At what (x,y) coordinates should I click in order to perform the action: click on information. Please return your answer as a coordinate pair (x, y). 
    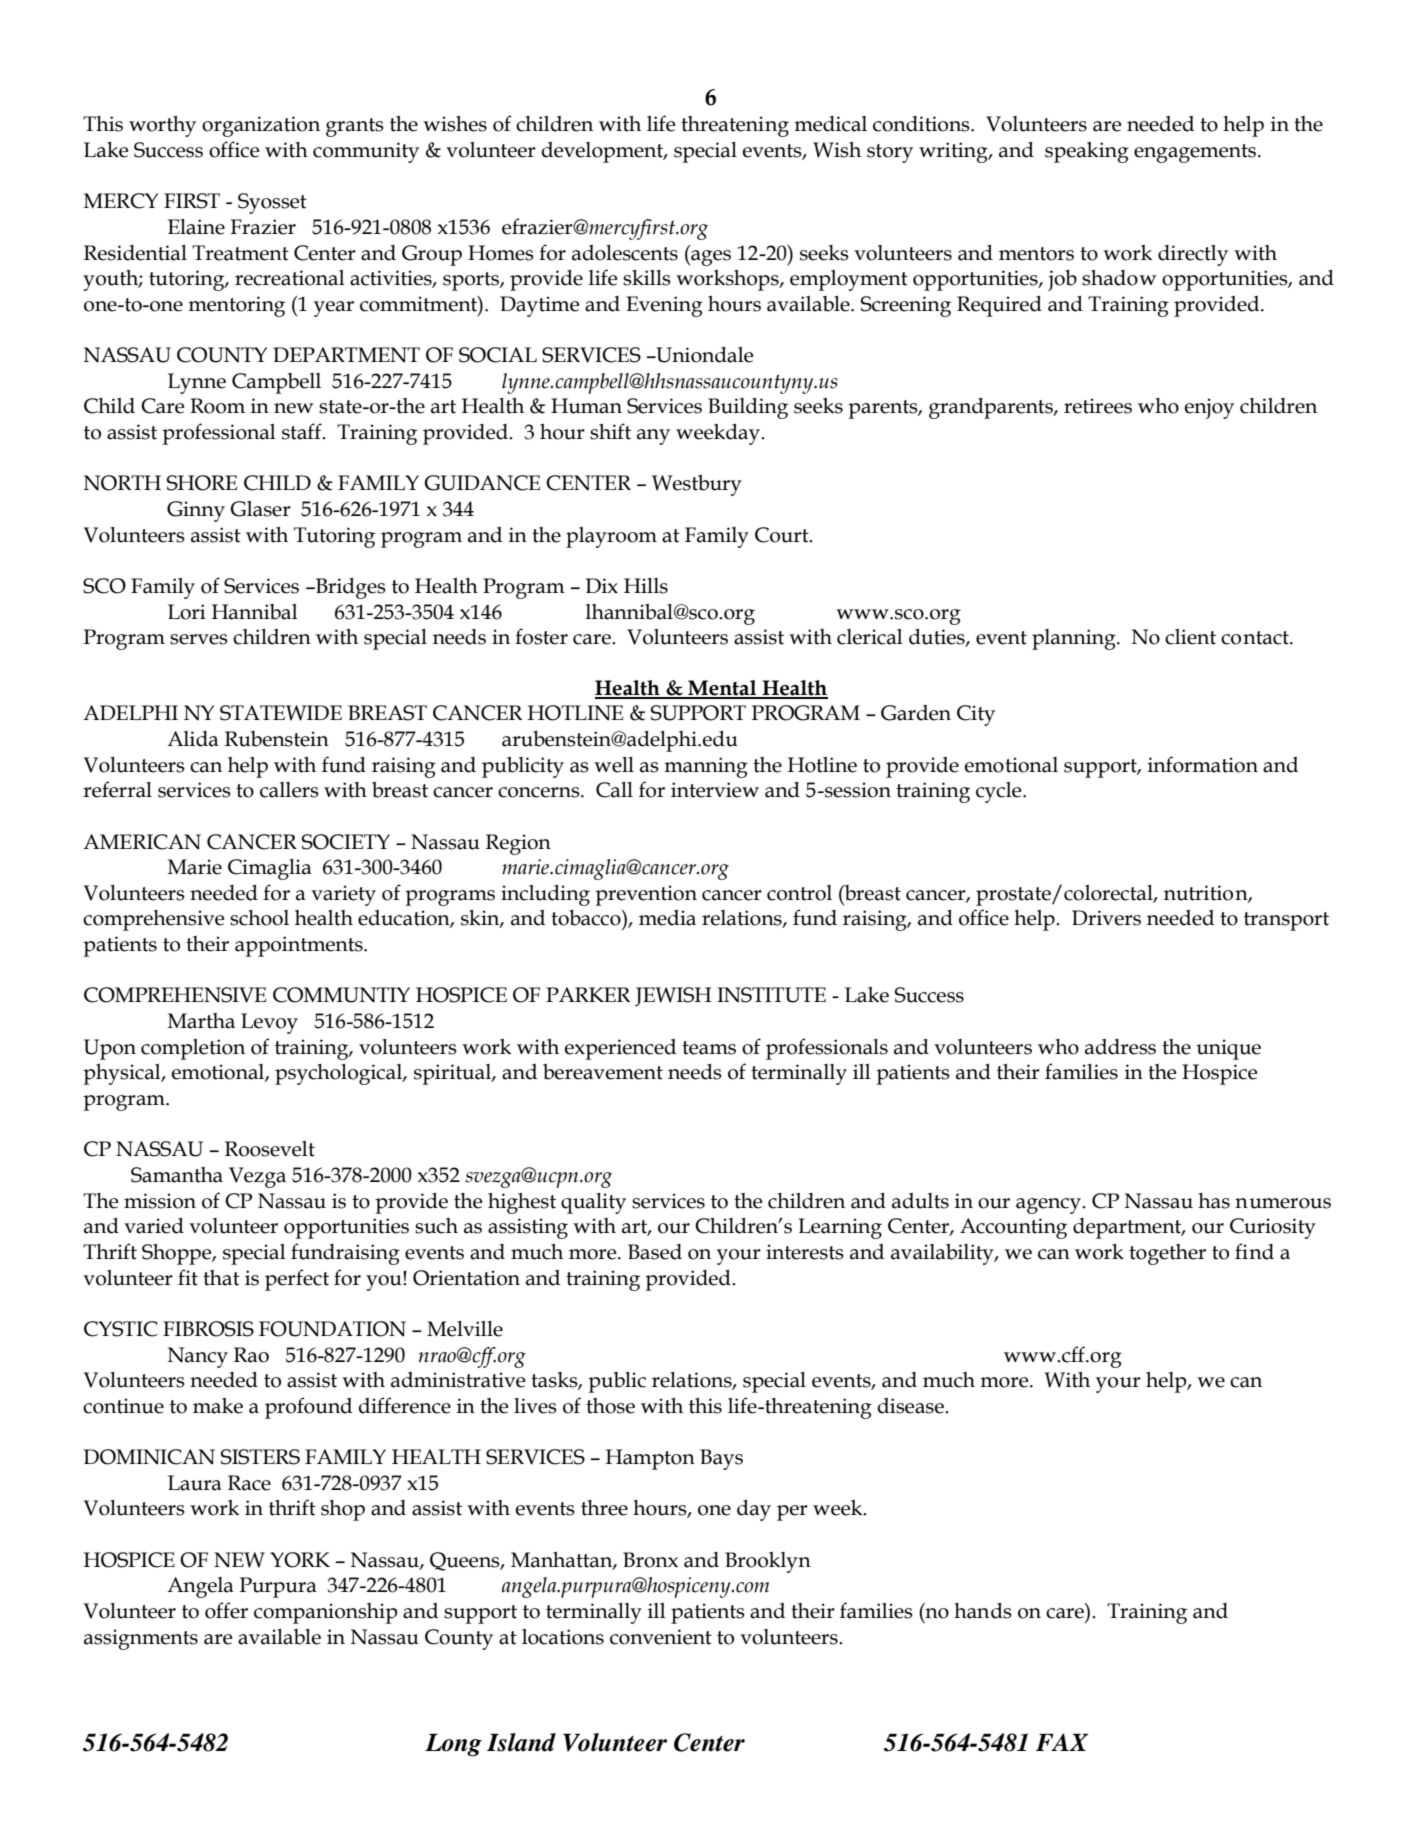
    Looking at the image, I should click on (1203, 764).
